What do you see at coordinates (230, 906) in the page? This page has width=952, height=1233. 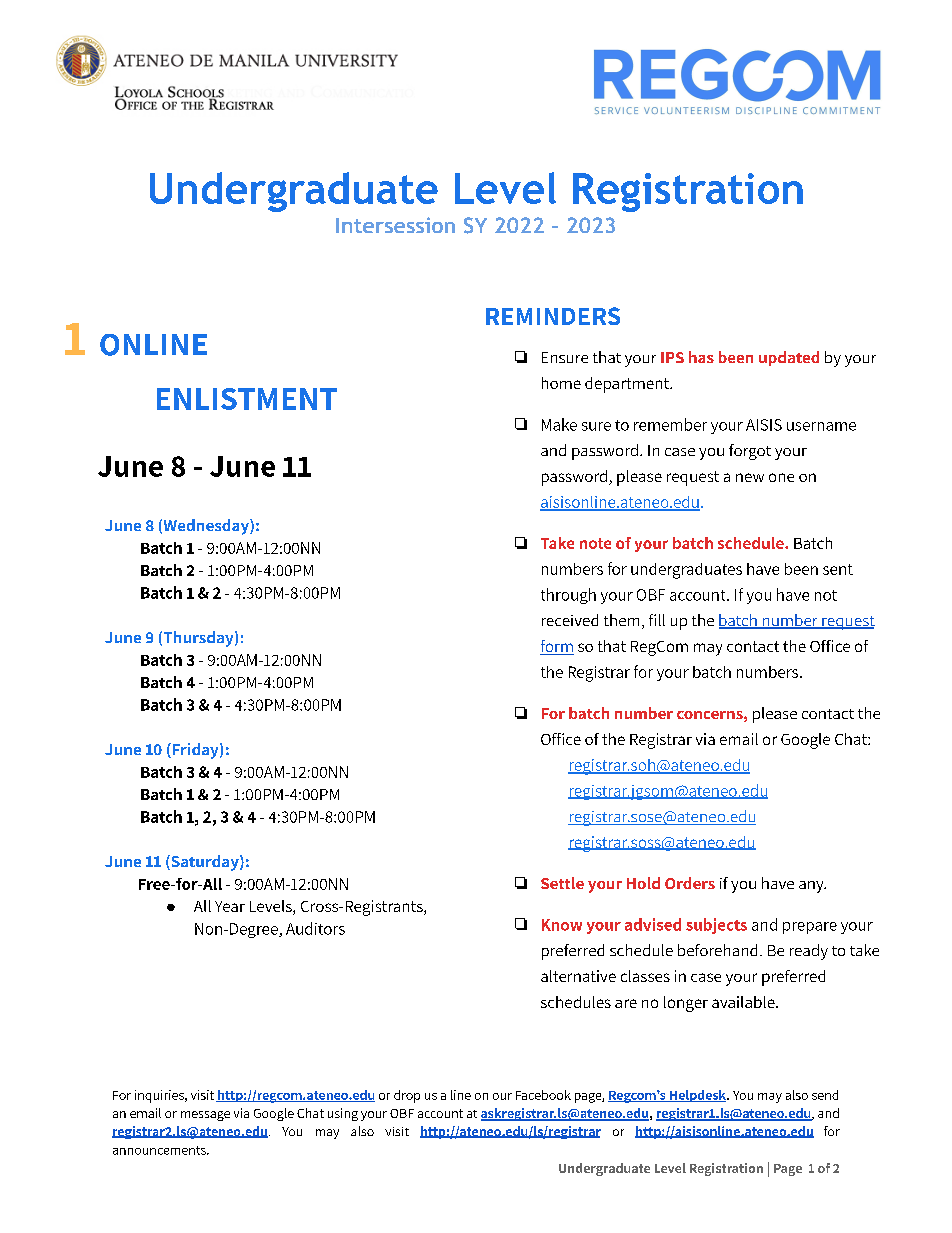 I see `Year` at bounding box center [230, 906].
